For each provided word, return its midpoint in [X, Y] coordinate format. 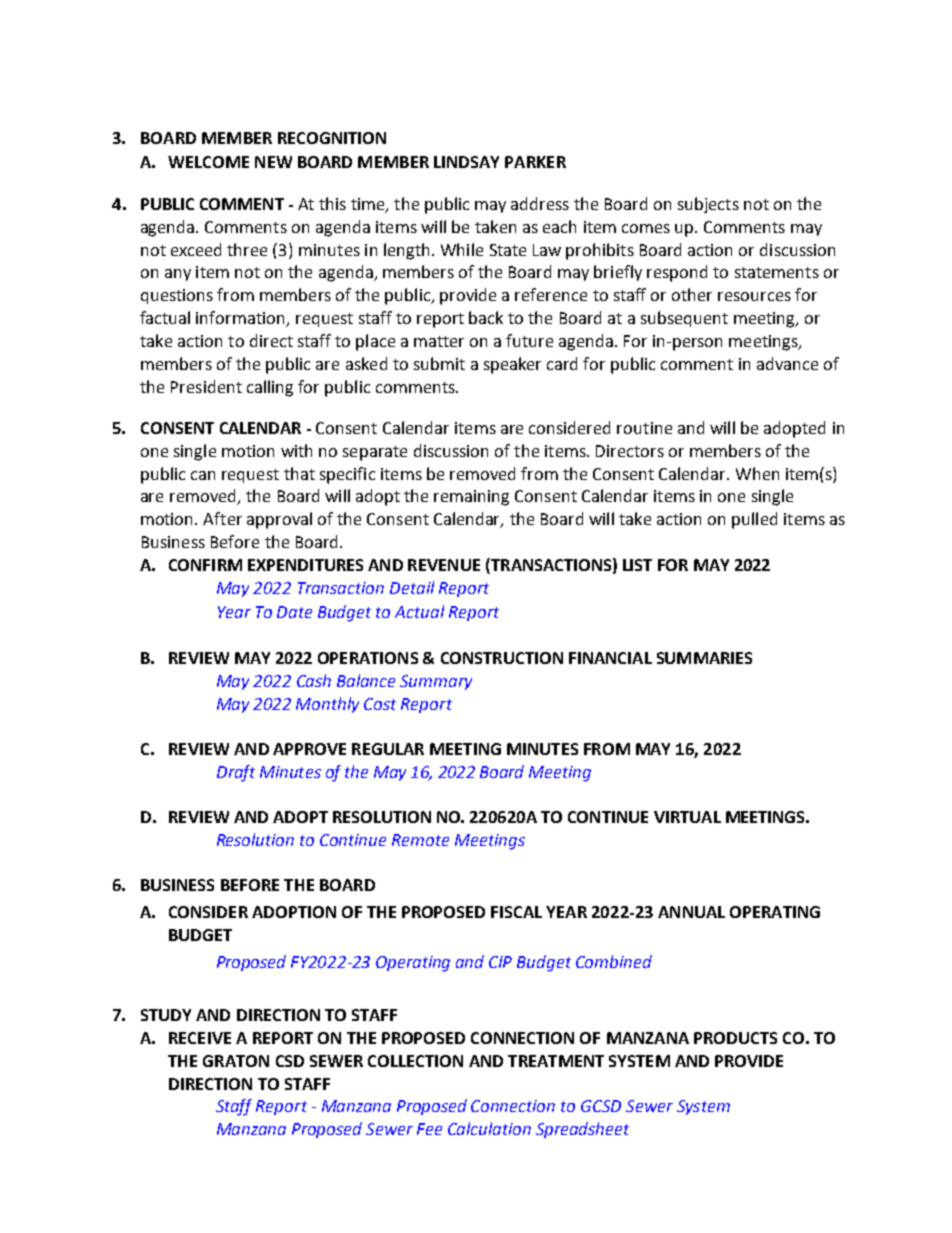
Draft [236, 773]
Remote [420, 840]
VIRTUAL [687, 817]
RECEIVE [200, 1038]
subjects [708, 205]
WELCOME [208, 162]
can [203, 475]
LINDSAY [466, 162]
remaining [471, 498]
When [757, 473]
